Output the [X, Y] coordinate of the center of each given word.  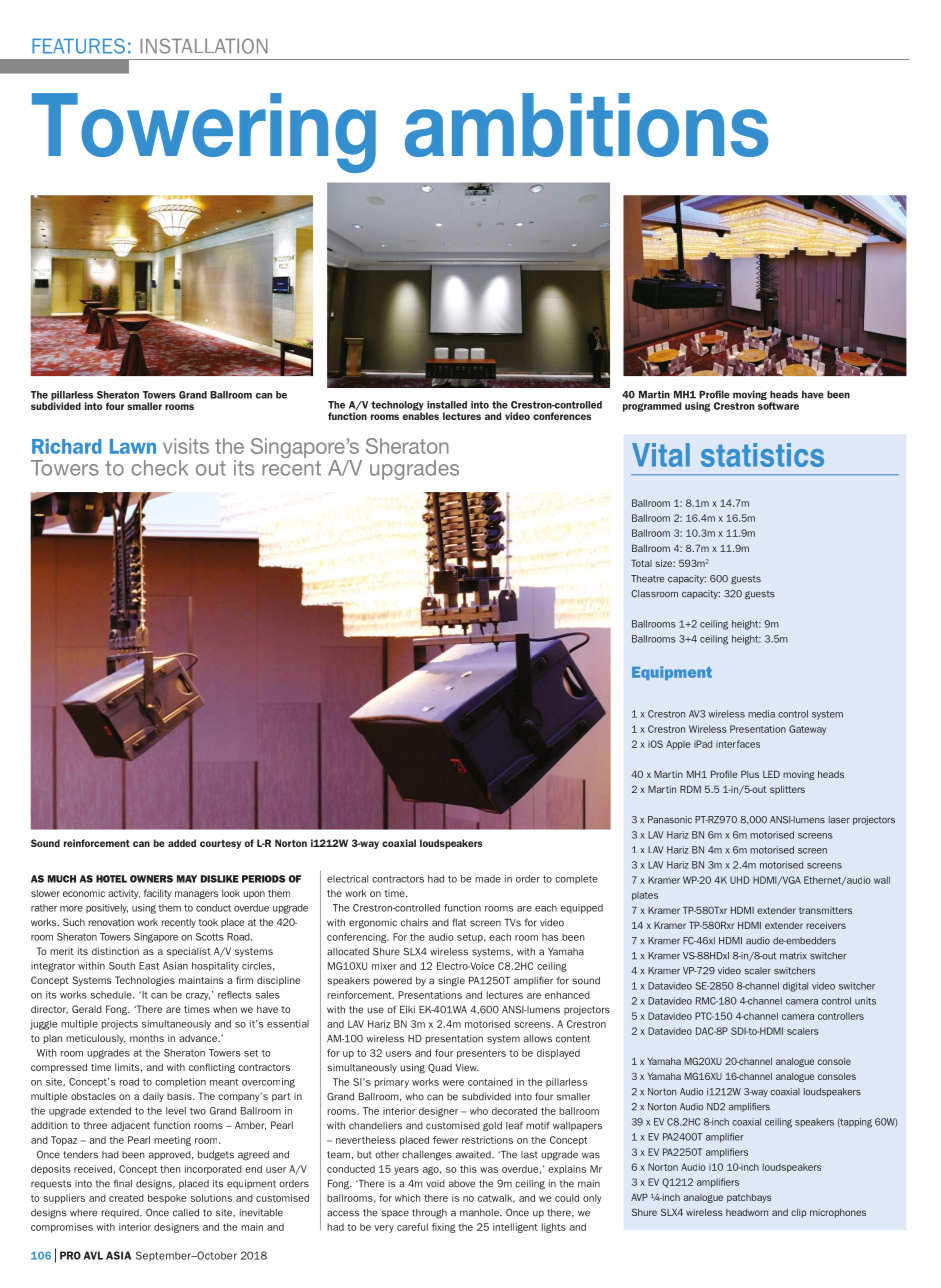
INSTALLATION [204, 46]
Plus [750, 774]
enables [421, 415]
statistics [762, 455]
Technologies [145, 981]
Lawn [133, 446]
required [121, 1213]
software [778, 406]
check [159, 468]
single [451, 982]
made [488, 879]
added [182, 843]
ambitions [586, 125]
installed [447, 405]
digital [795, 987]
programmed [652, 407]
